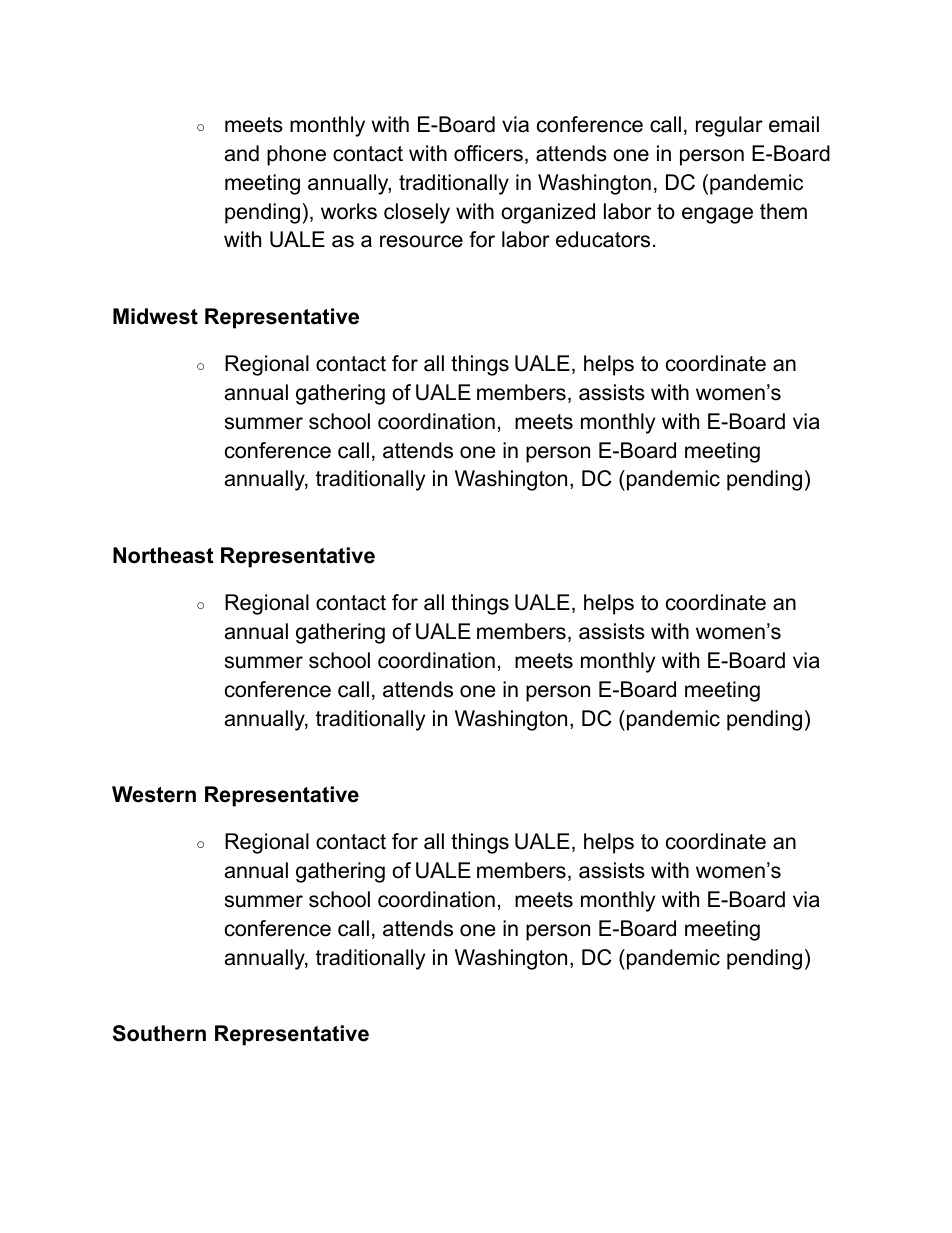  What do you see at coordinates (163, 555) in the page?
I see `Northeast` at bounding box center [163, 555].
